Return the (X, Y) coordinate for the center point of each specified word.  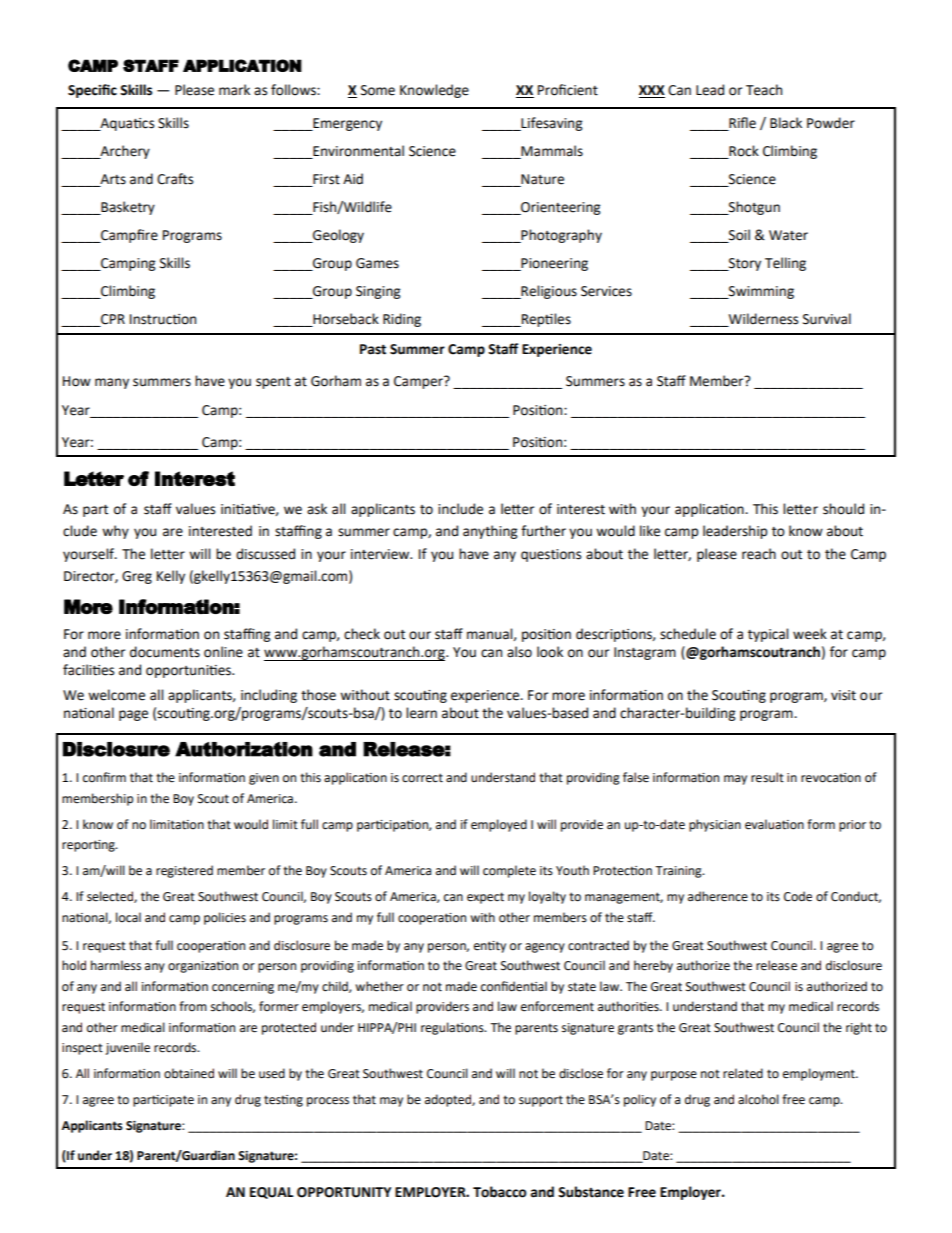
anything (490, 532)
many (112, 383)
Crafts (175, 179)
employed (499, 825)
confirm (104, 777)
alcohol (758, 1099)
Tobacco (500, 1192)
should (843, 509)
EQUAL (271, 1193)
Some (378, 90)
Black (786, 123)
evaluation (774, 824)
